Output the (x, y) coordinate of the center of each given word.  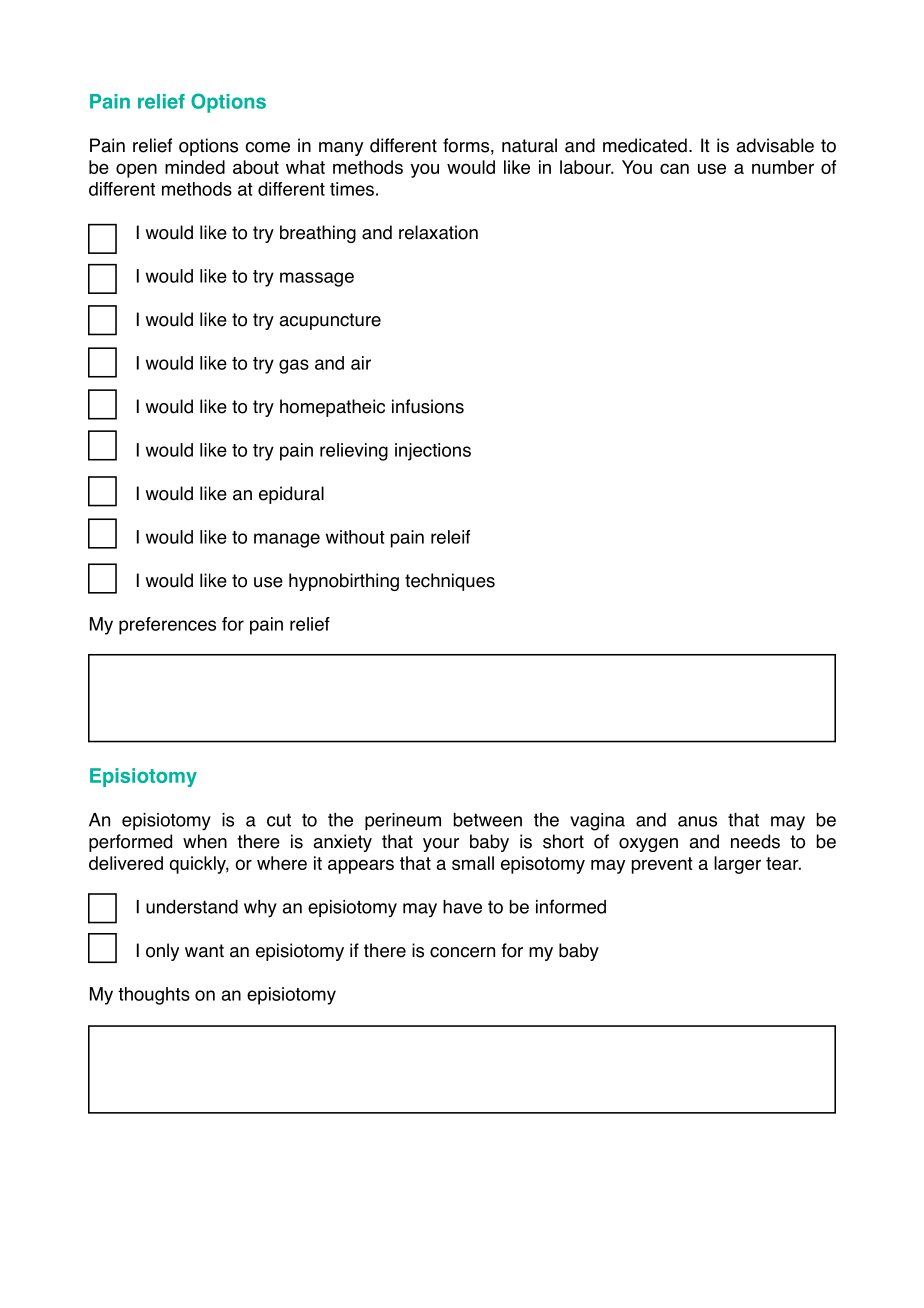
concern (462, 952)
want (204, 951)
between (488, 820)
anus (697, 821)
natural (529, 145)
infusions (428, 406)
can (674, 168)
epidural (291, 495)
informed (571, 906)
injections (433, 452)
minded (195, 167)
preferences (167, 626)
